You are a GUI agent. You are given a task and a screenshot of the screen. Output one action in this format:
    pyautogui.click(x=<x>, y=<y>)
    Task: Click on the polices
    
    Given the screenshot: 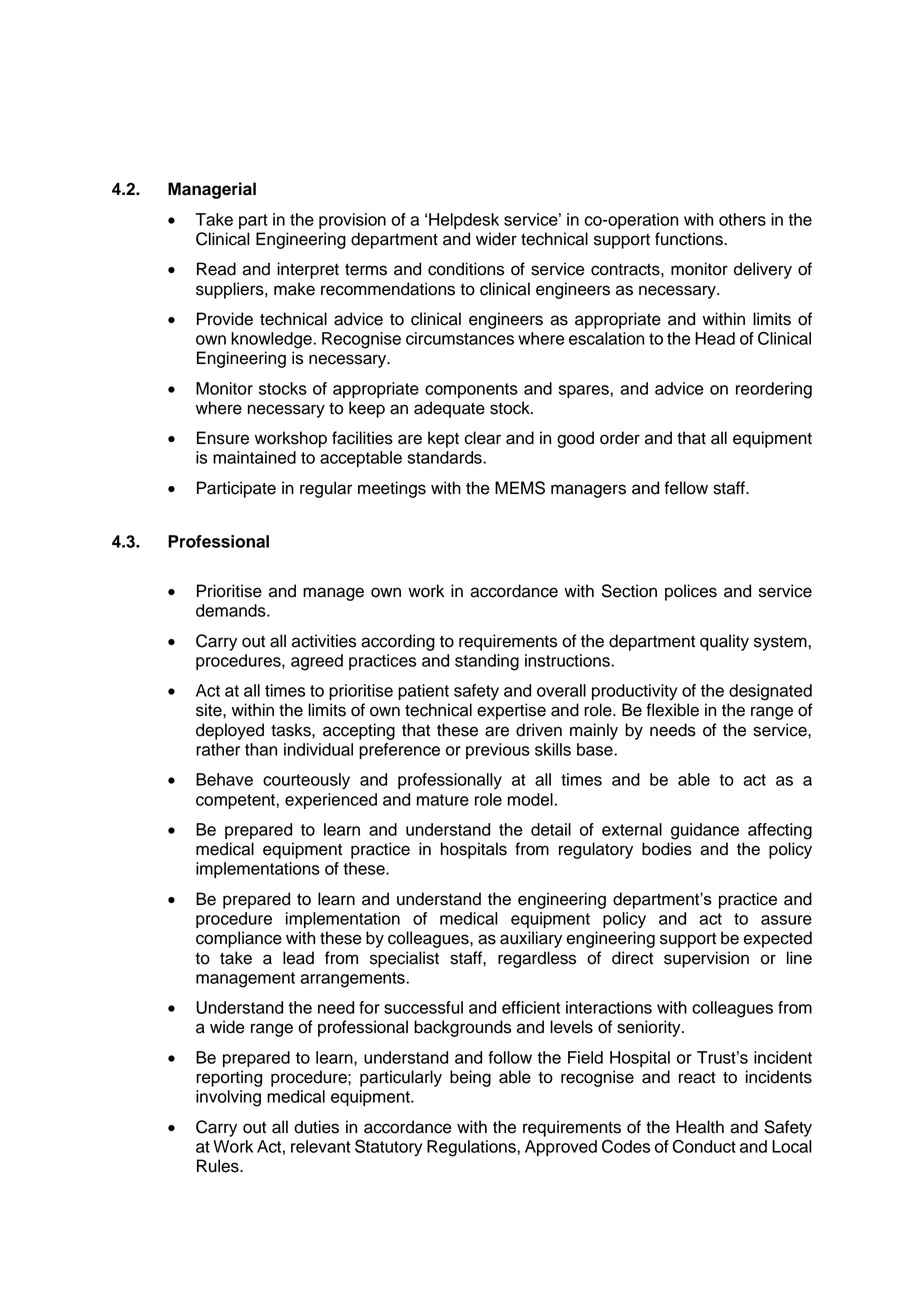 What is the action you would take?
    pyautogui.click(x=691, y=592)
